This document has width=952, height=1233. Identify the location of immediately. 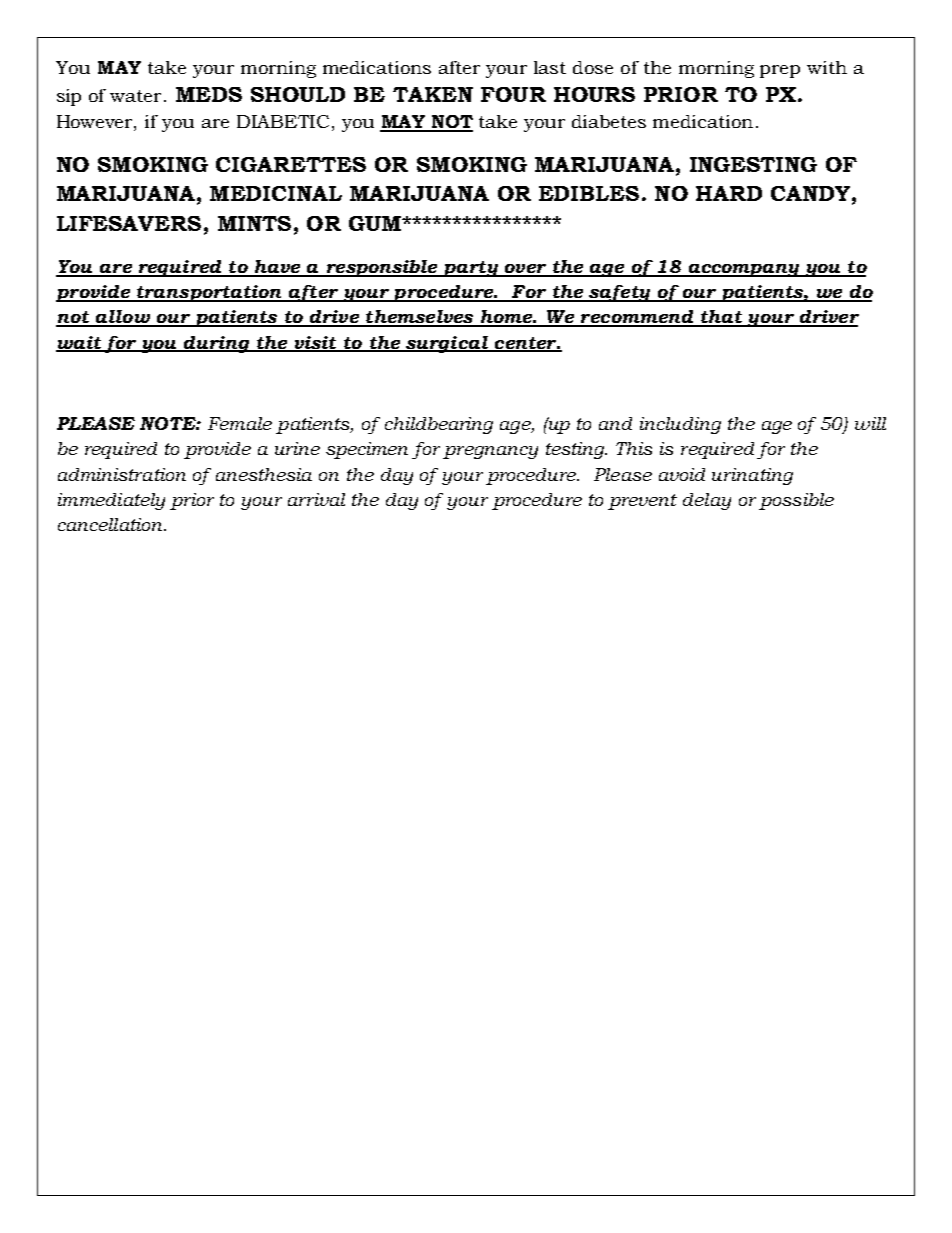
(111, 501).
